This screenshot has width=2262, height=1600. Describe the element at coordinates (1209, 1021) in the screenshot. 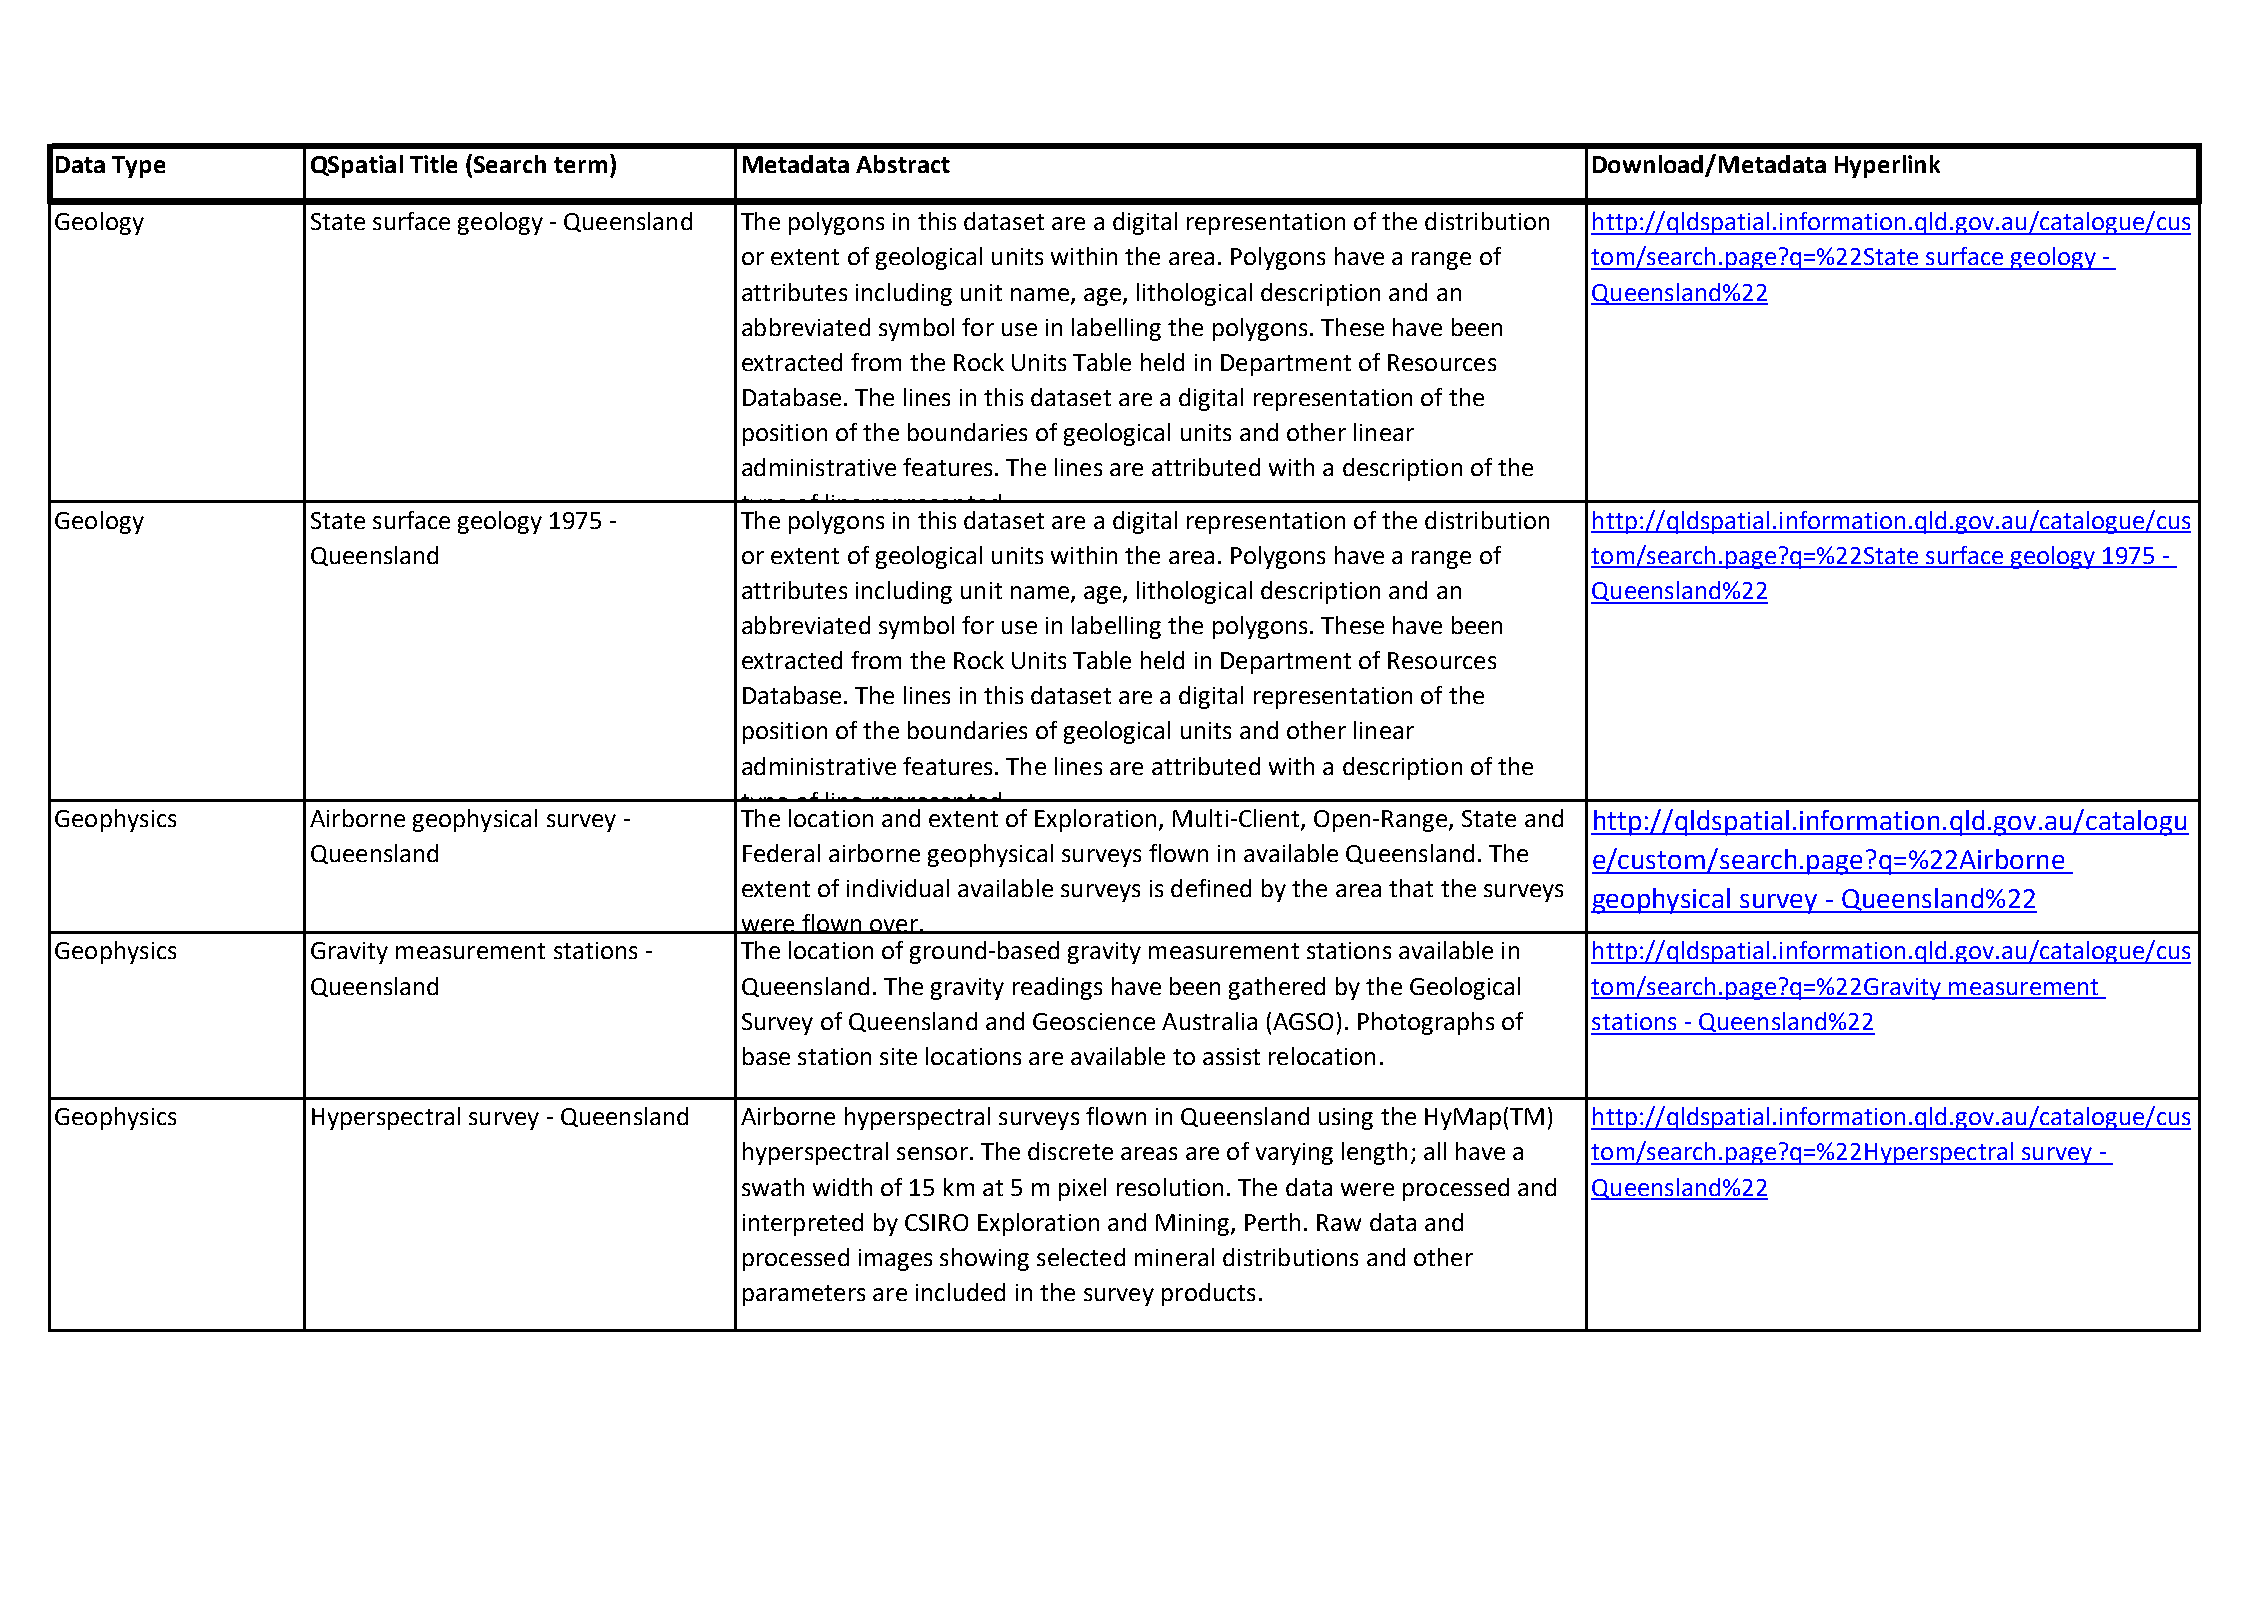

I see `Australia` at that location.
